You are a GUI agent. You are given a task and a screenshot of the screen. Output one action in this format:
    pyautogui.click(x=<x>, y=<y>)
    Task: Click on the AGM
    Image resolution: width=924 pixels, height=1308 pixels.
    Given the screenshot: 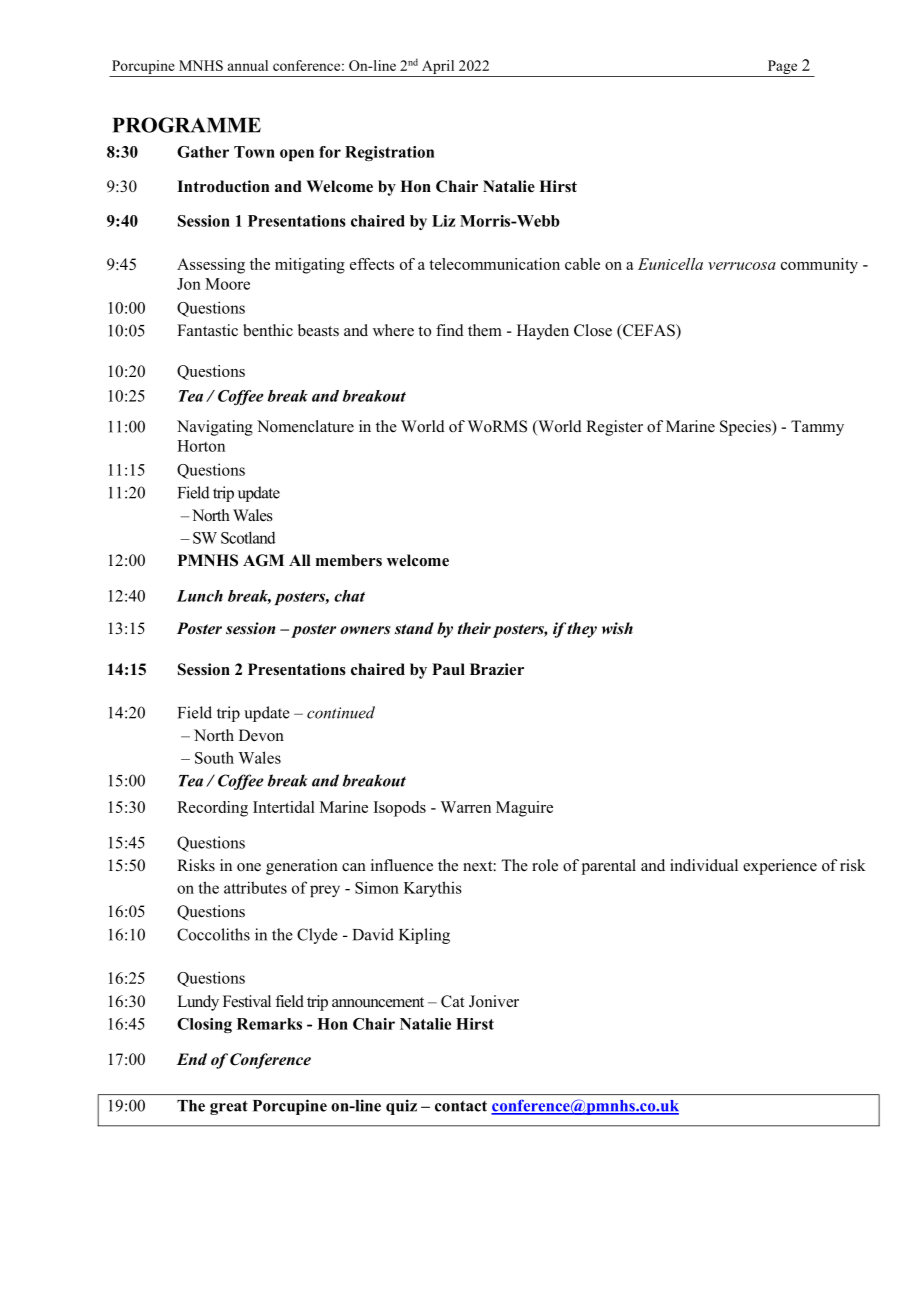 What is the action you would take?
    pyautogui.click(x=263, y=560)
